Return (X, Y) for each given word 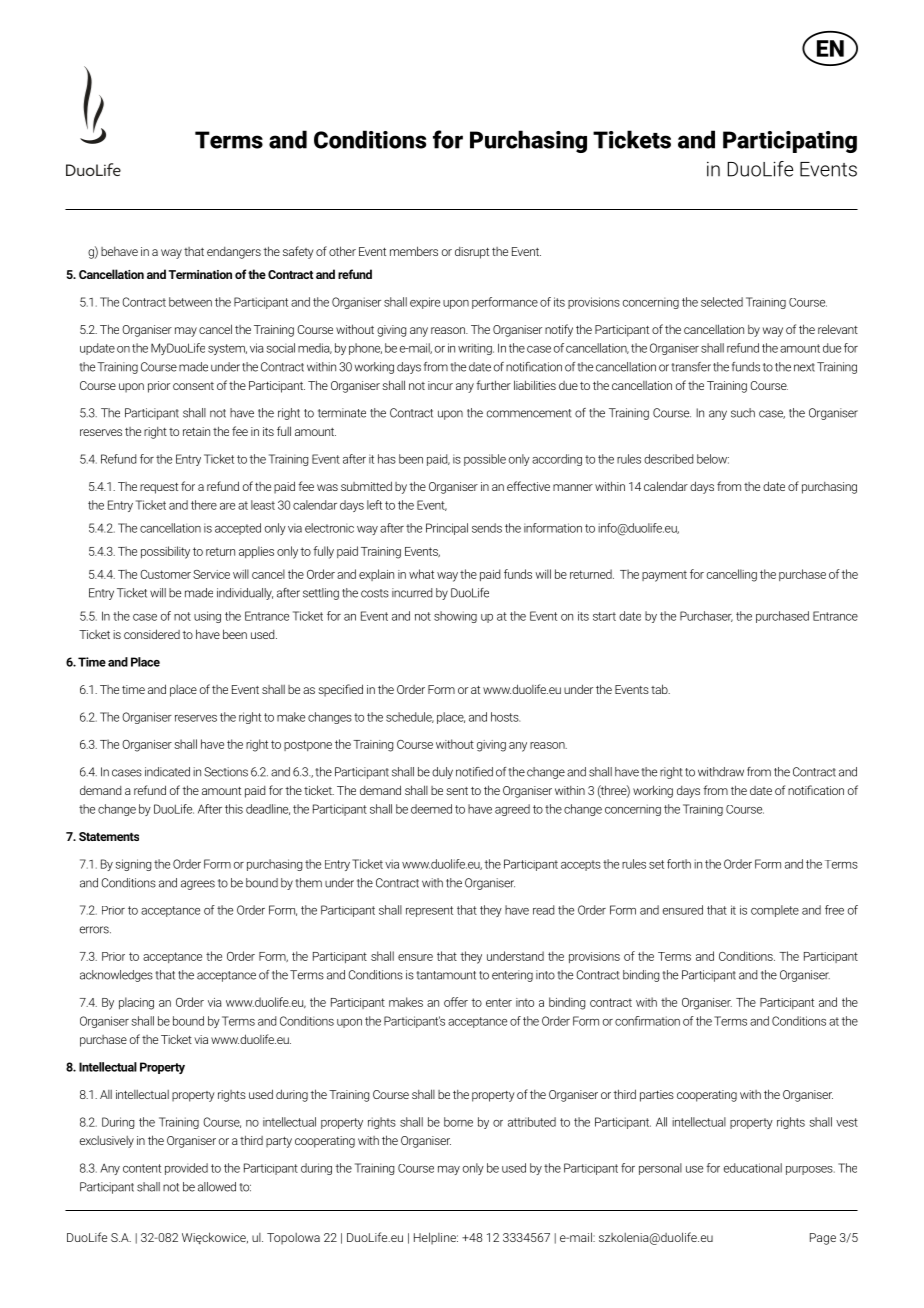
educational (753, 1168)
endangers (234, 253)
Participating (790, 142)
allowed (217, 1187)
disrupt (472, 253)
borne (458, 1122)
